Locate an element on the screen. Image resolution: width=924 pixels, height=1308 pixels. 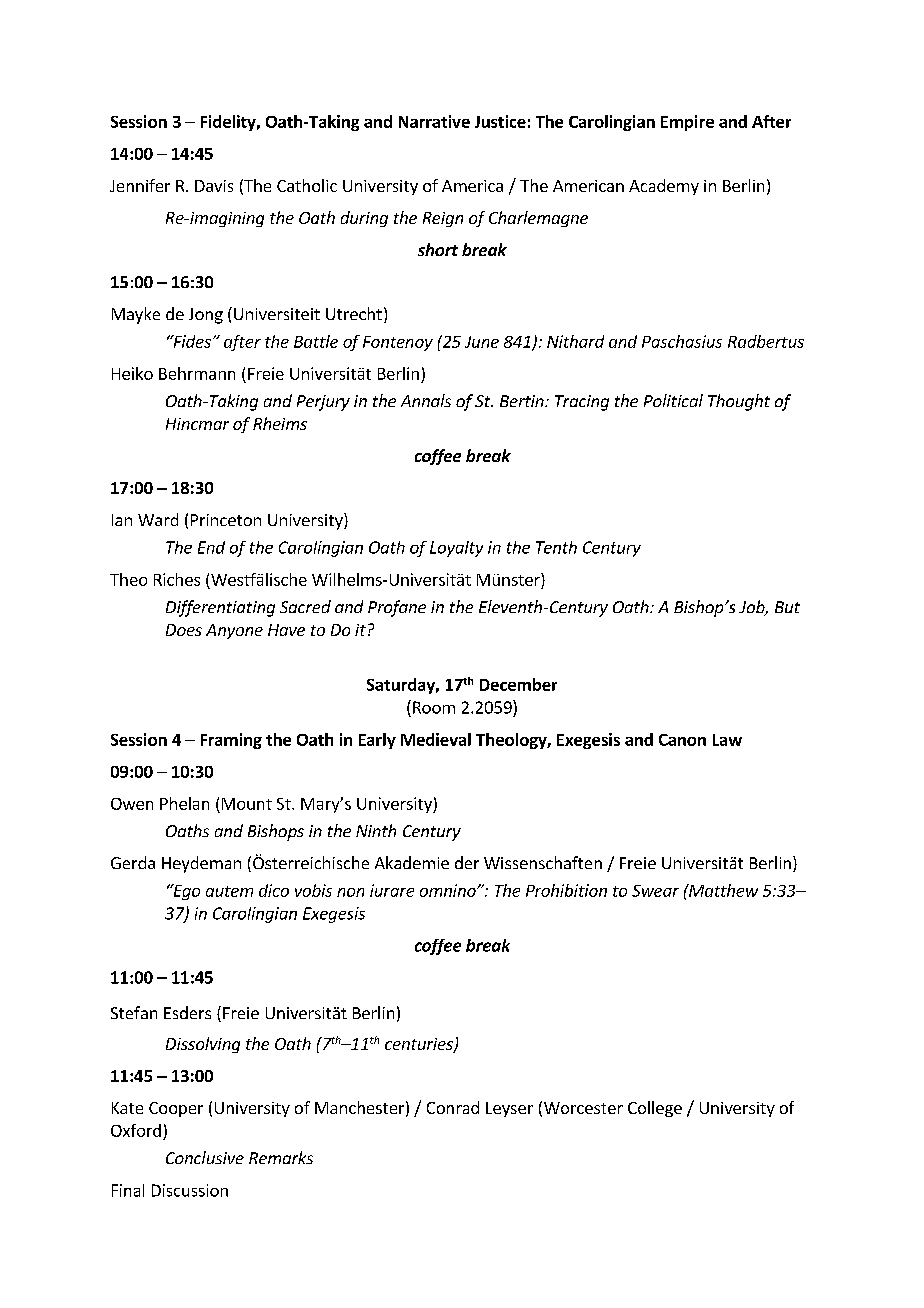
Swear is located at coordinates (655, 891).
